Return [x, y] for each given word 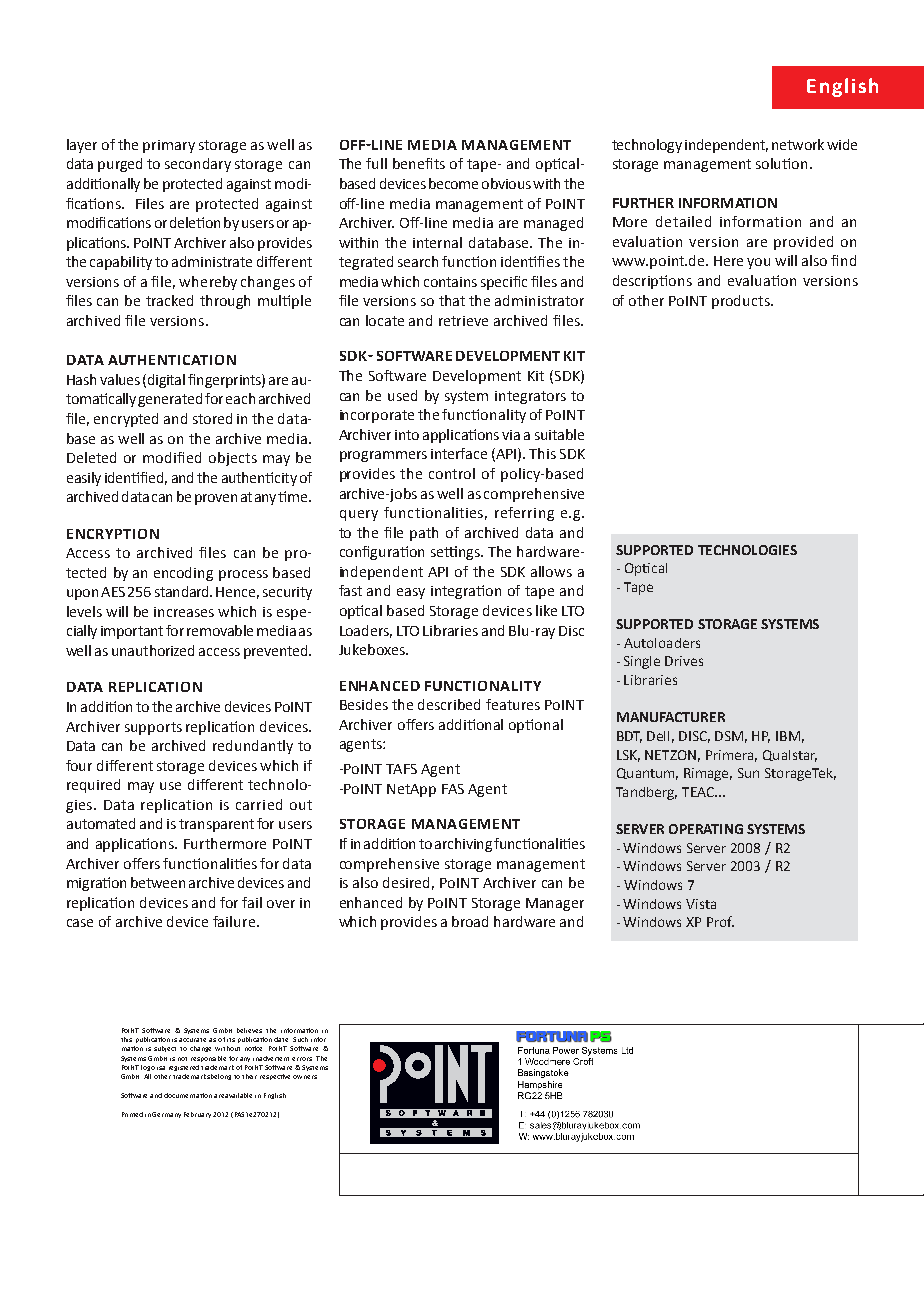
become [453, 183]
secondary [198, 165]
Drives [684, 661]
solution [781, 163]
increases [184, 612]
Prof [720, 921]
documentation [188, 1095]
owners [305, 1077]
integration [466, 592]
